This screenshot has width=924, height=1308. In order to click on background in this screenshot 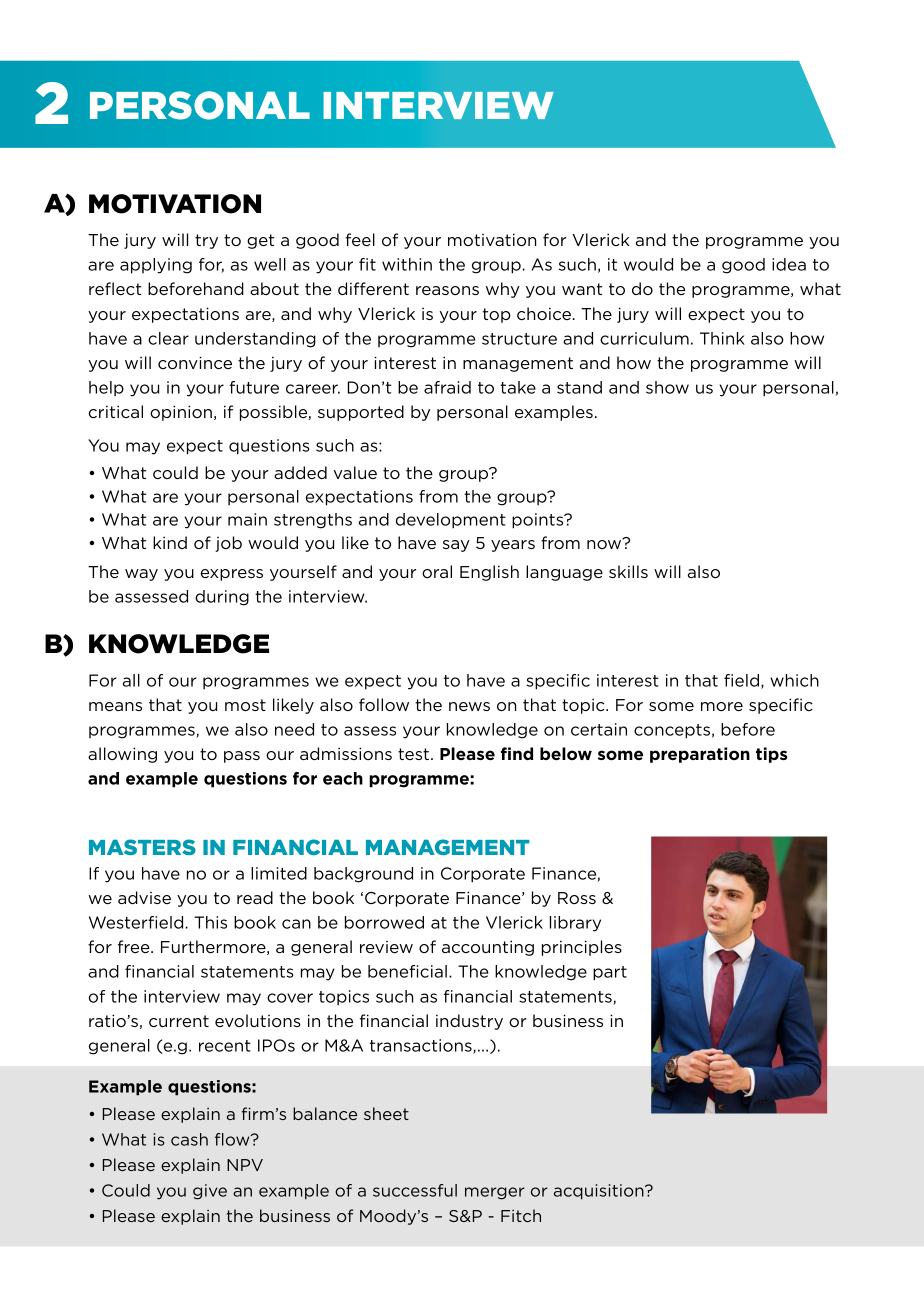, I will do `click(363, 875)`.
